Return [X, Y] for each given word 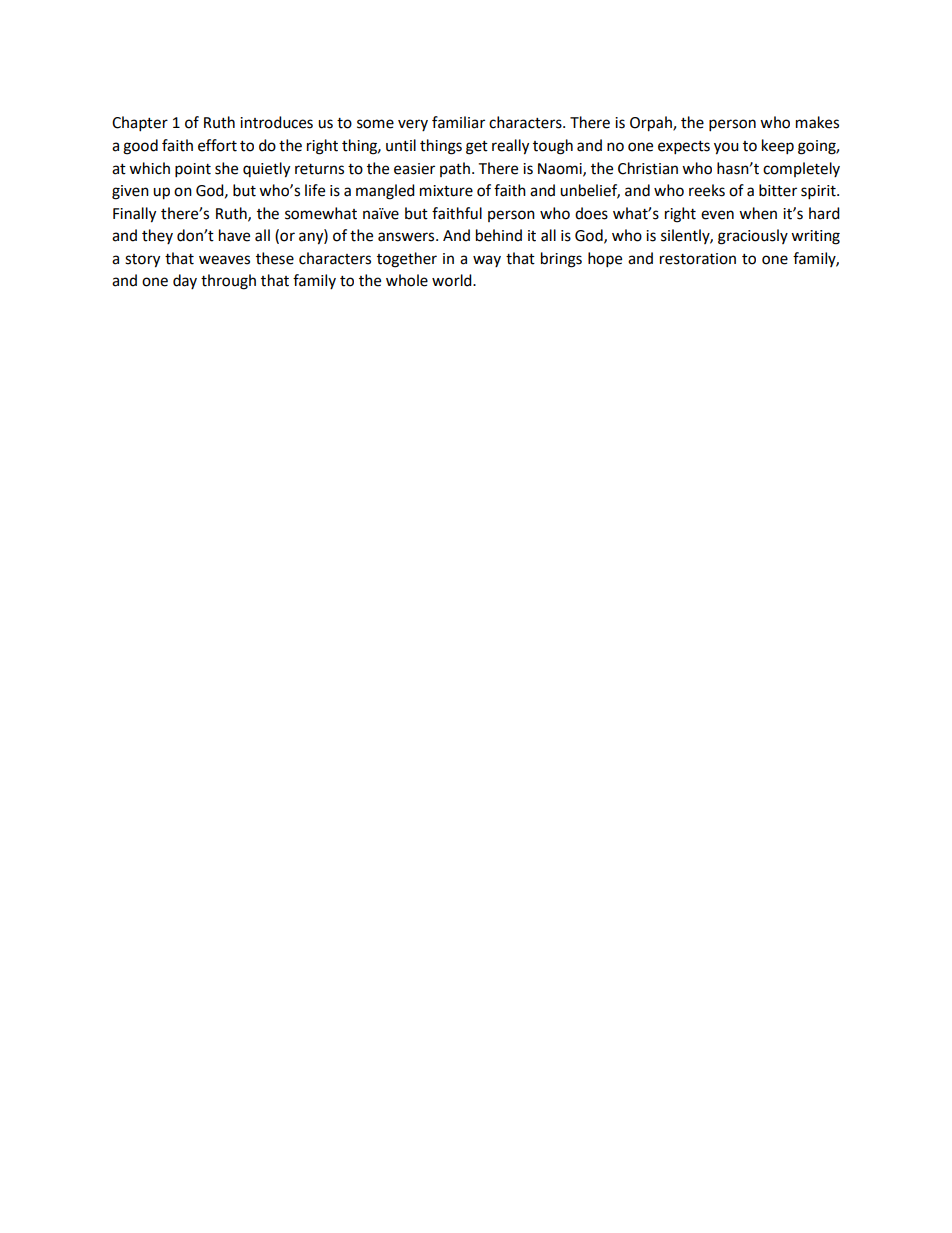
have [234, 235]
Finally [134, 215]
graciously [753, 237]
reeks [707, 190]
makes [817, 122]
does [591, 213]
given [130, 192]
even [717, 215]
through [228, 282]
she [226, 168]
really [510, 147]
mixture [446, 191]
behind [499, 235]
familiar [458, 122]
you [726, 148]
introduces [276, 122]
